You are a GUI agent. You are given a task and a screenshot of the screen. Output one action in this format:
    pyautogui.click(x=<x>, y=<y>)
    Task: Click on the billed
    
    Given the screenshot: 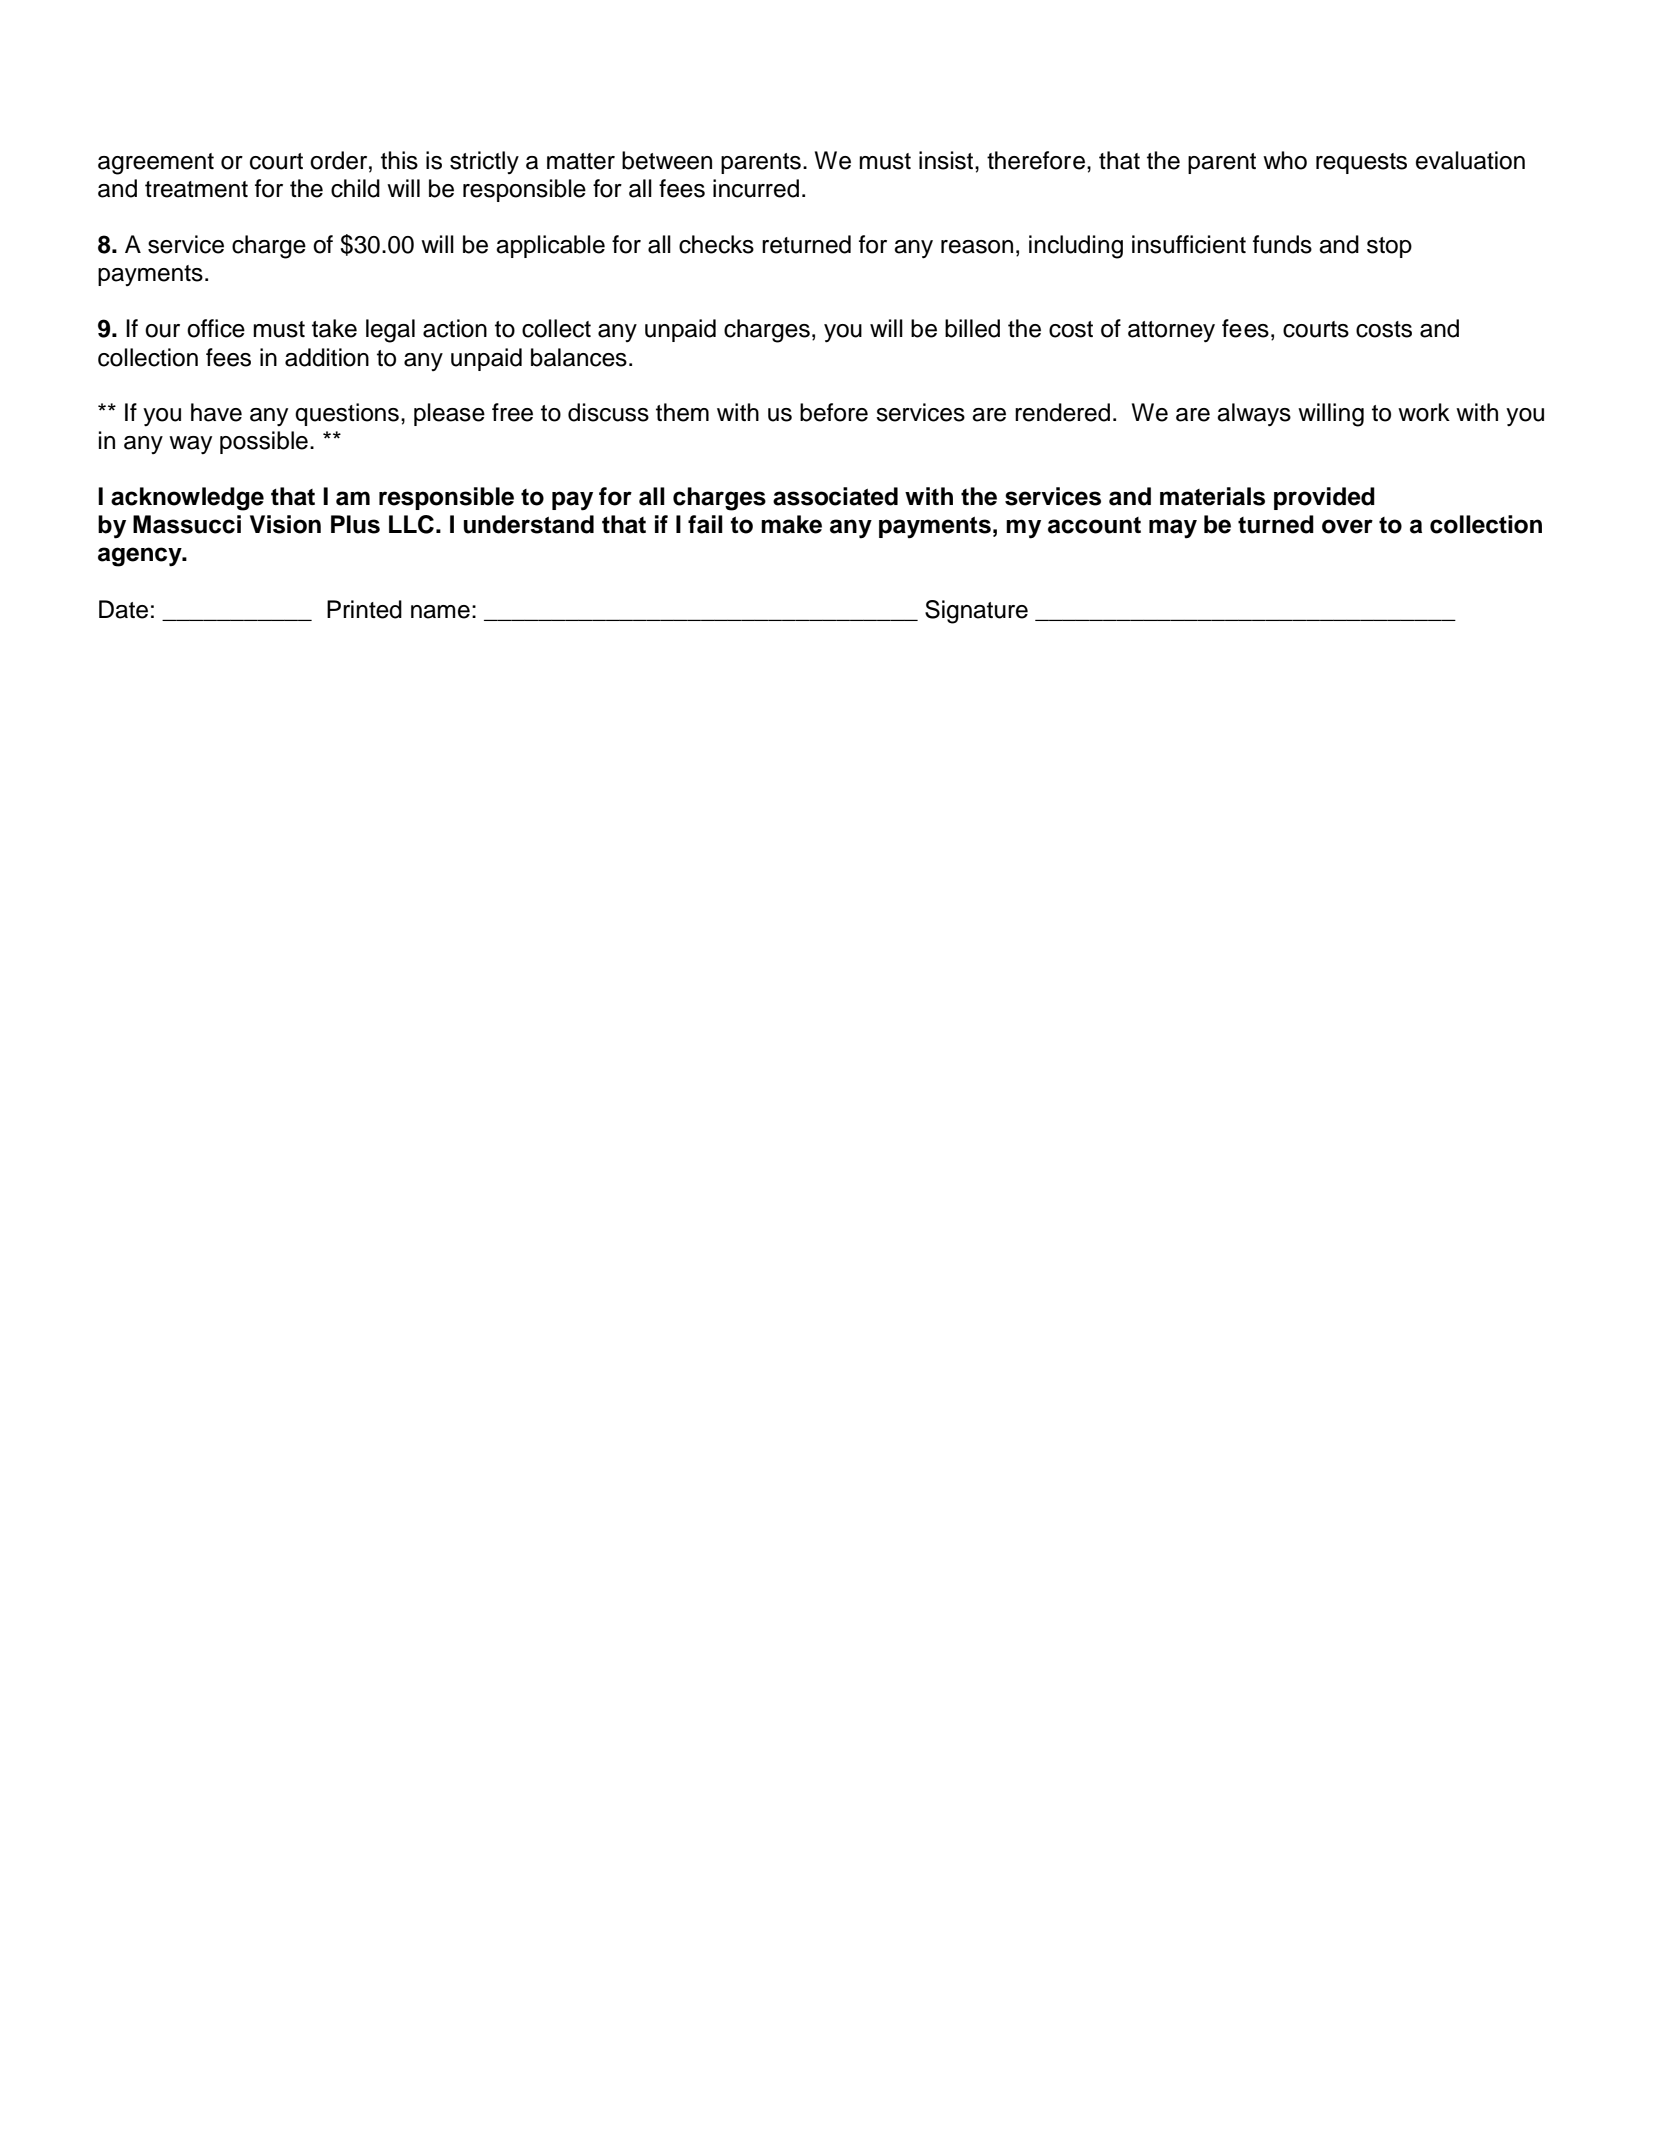 What is the action you would take?
    pyautogui.click(x=972, y=328)
